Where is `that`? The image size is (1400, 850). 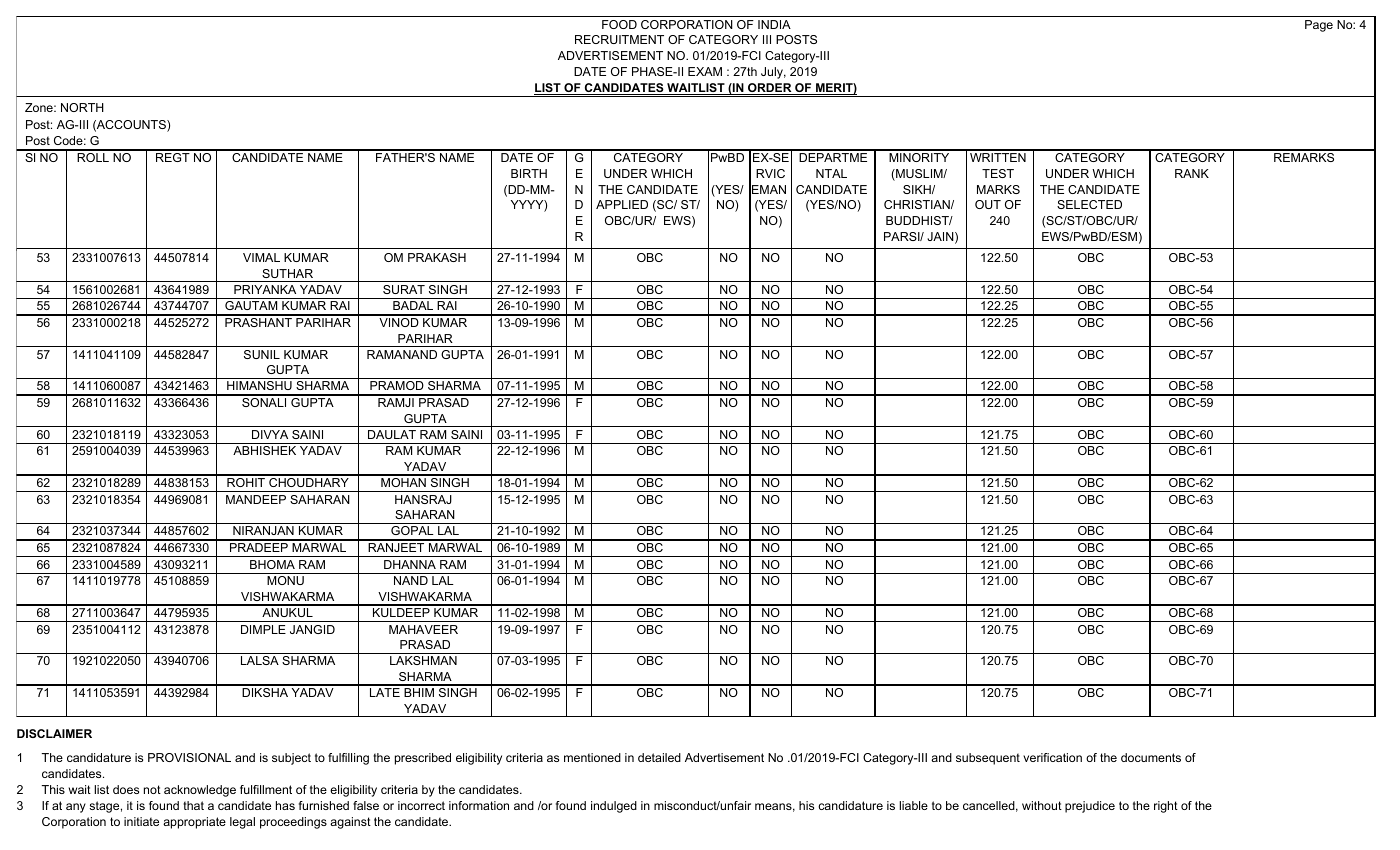 that is located at coordinates (193, 805).
